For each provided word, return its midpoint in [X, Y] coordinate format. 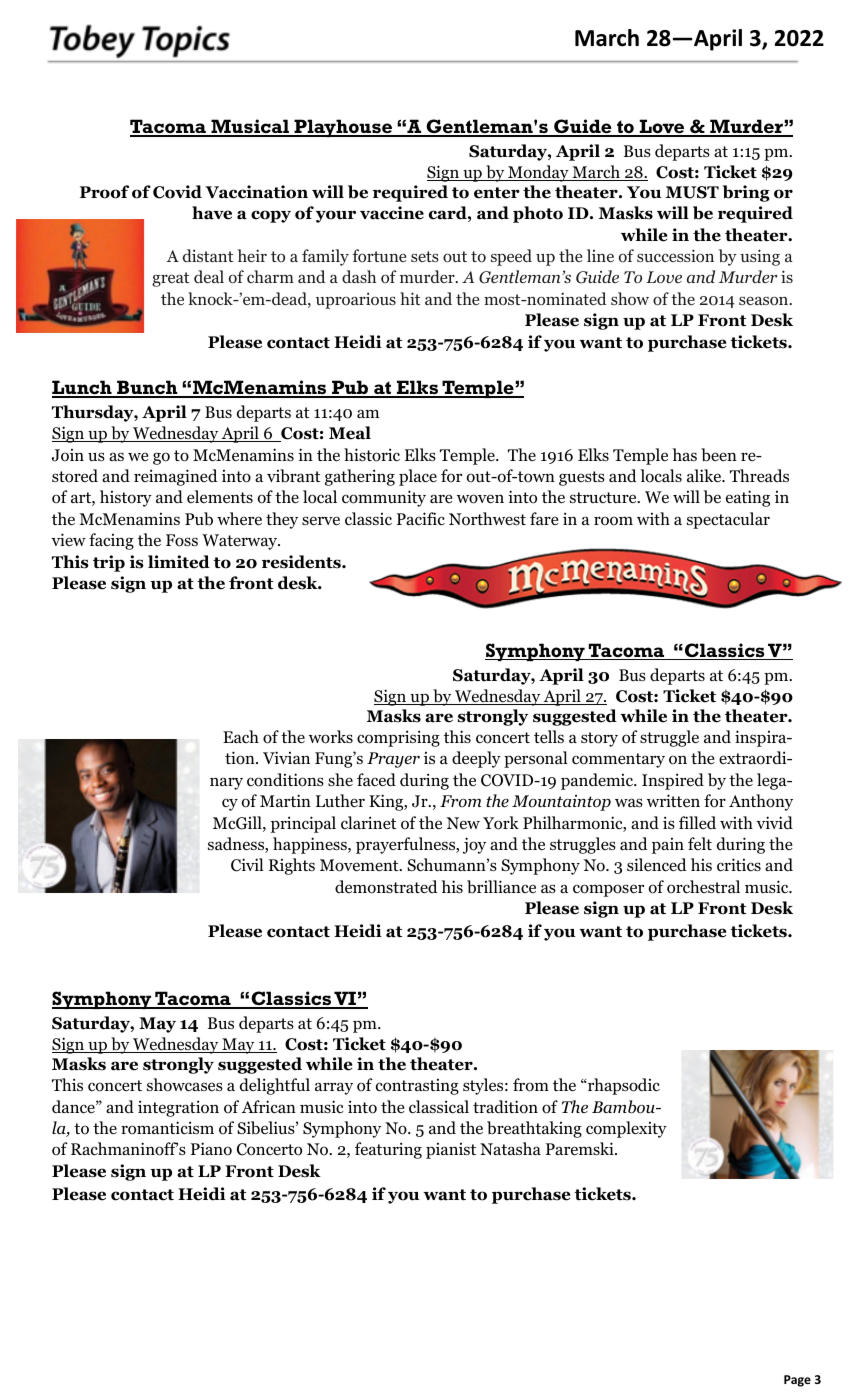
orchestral [703, 887]
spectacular [728, 520]
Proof [104, 192]
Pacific [421, 519]
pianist [451, 1151]
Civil [247, 865]
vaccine [392, 213]
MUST [692, 192]
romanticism [167, 1128]
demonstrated [386, 887]
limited [179, 562]
